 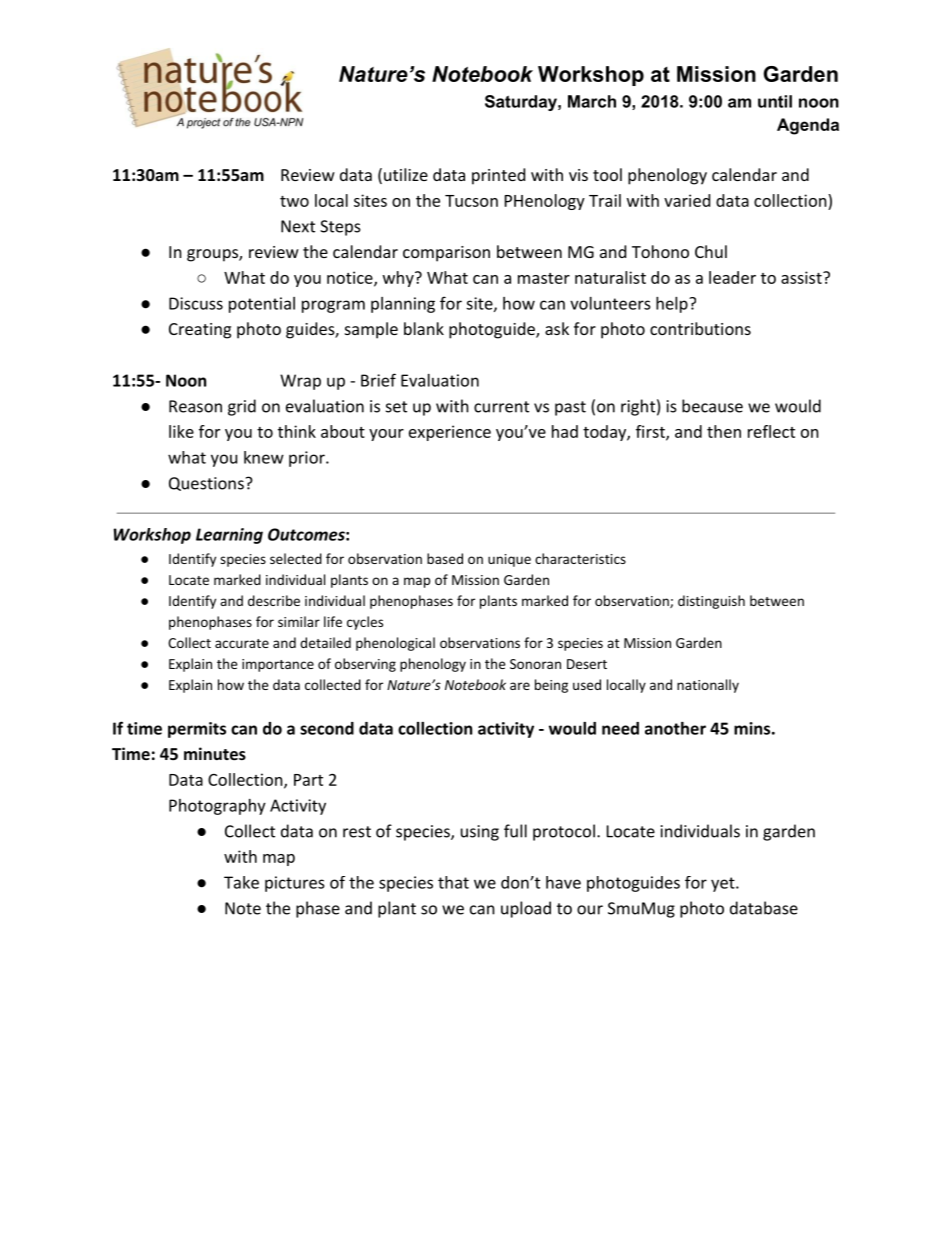 I want to click on Take, so click(x=241, y=882).
